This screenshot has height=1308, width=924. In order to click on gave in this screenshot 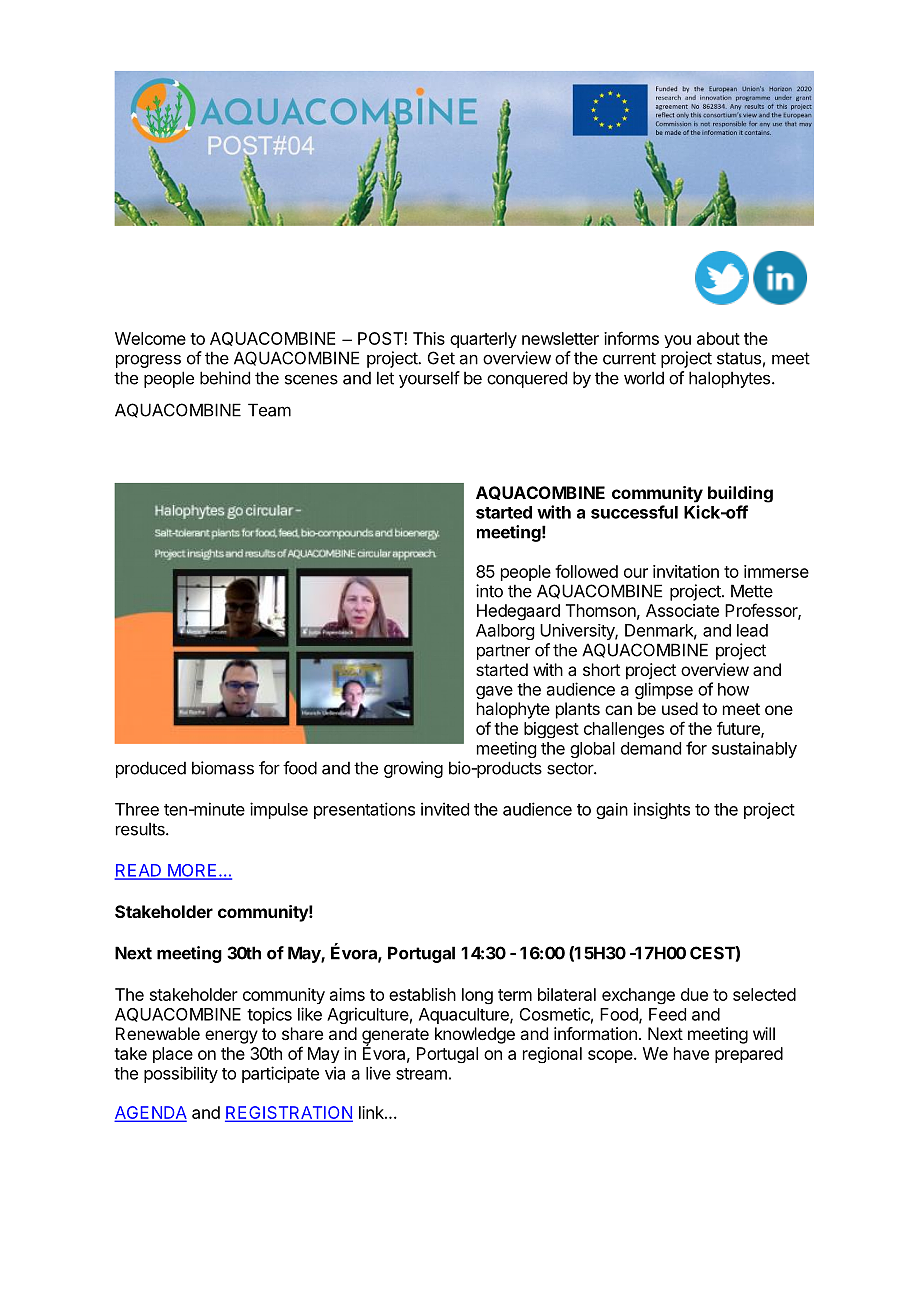, I will do `click(494, 692)`.
